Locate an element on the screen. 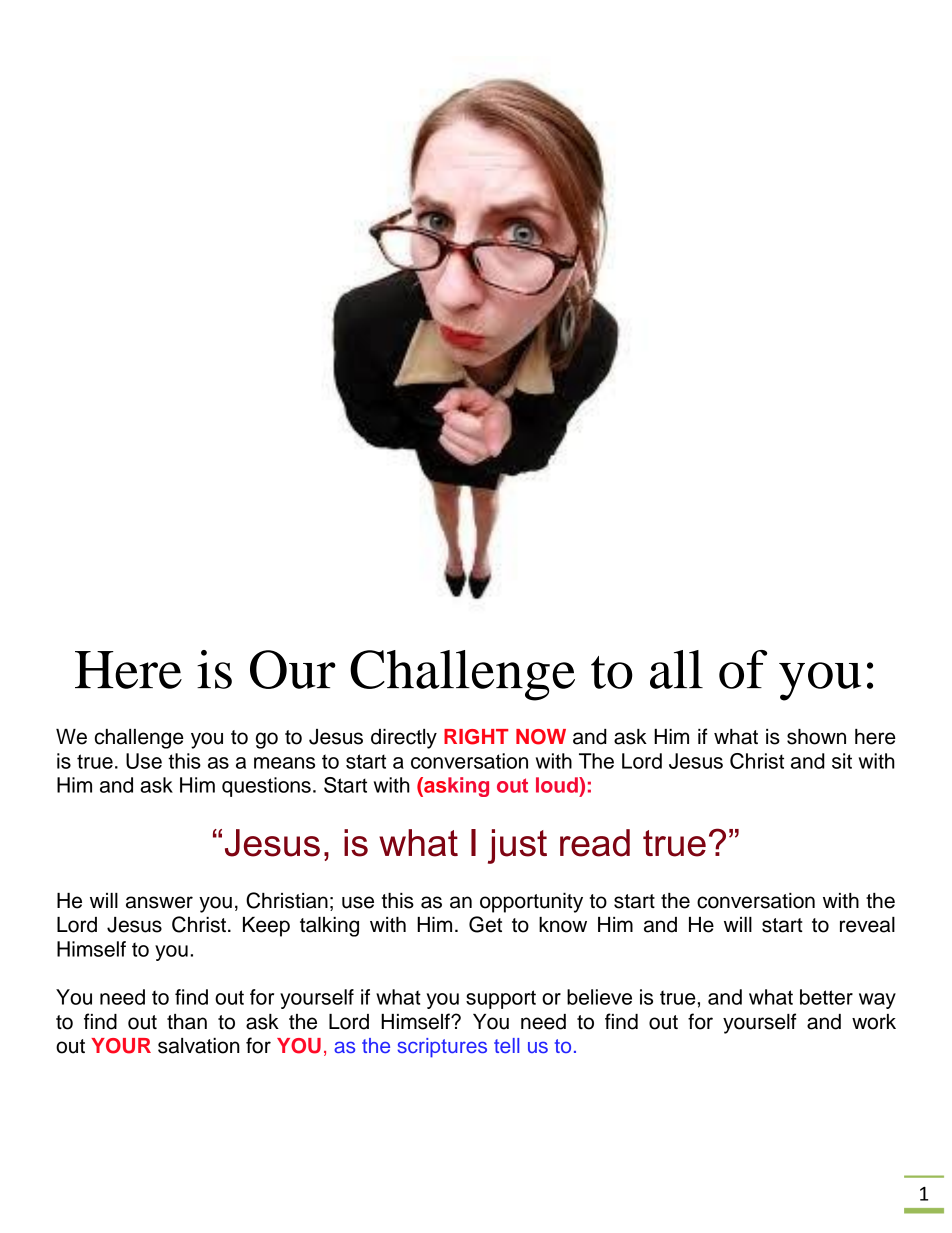 Image resolution: width=952 pixels, height=1233 pixels. salvation is located at coordinates (199, 1046).
